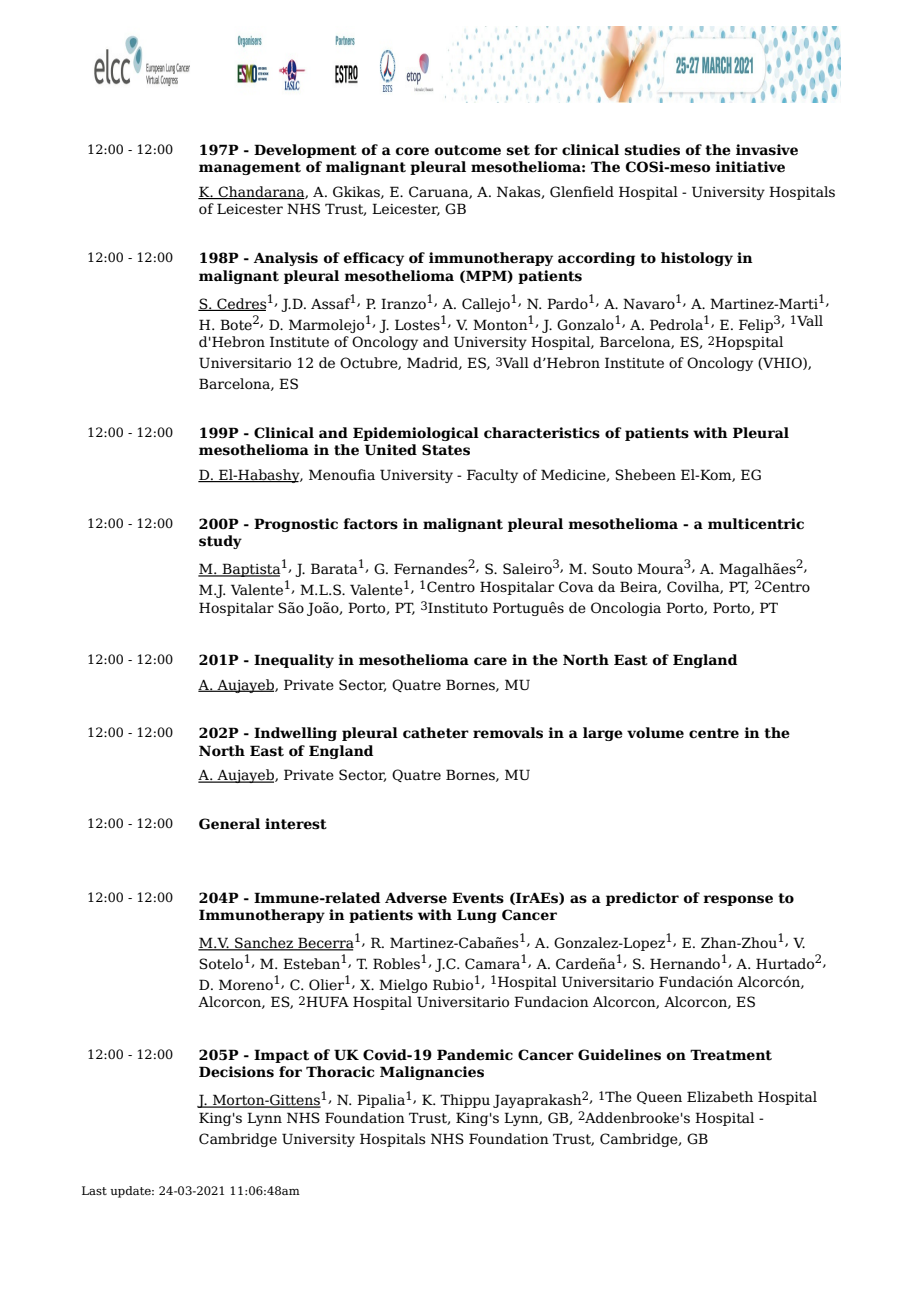 The width and height of the screenshot is (924, 1308). Describe the element at coordinates (229, 824) in the screenshot. I see `General` at that location.
